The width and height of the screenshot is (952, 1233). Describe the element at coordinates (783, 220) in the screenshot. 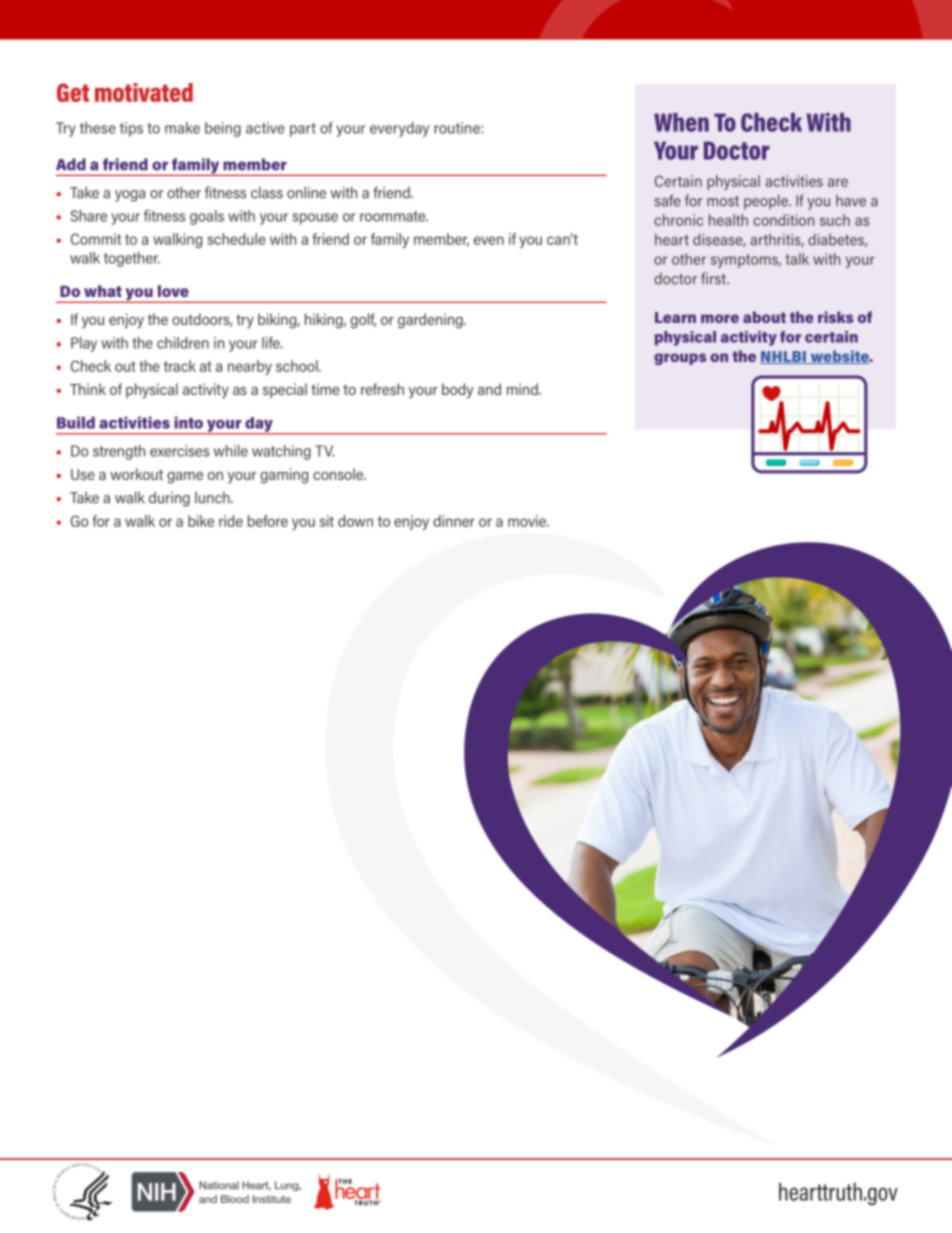

I see `condition` at that location.
